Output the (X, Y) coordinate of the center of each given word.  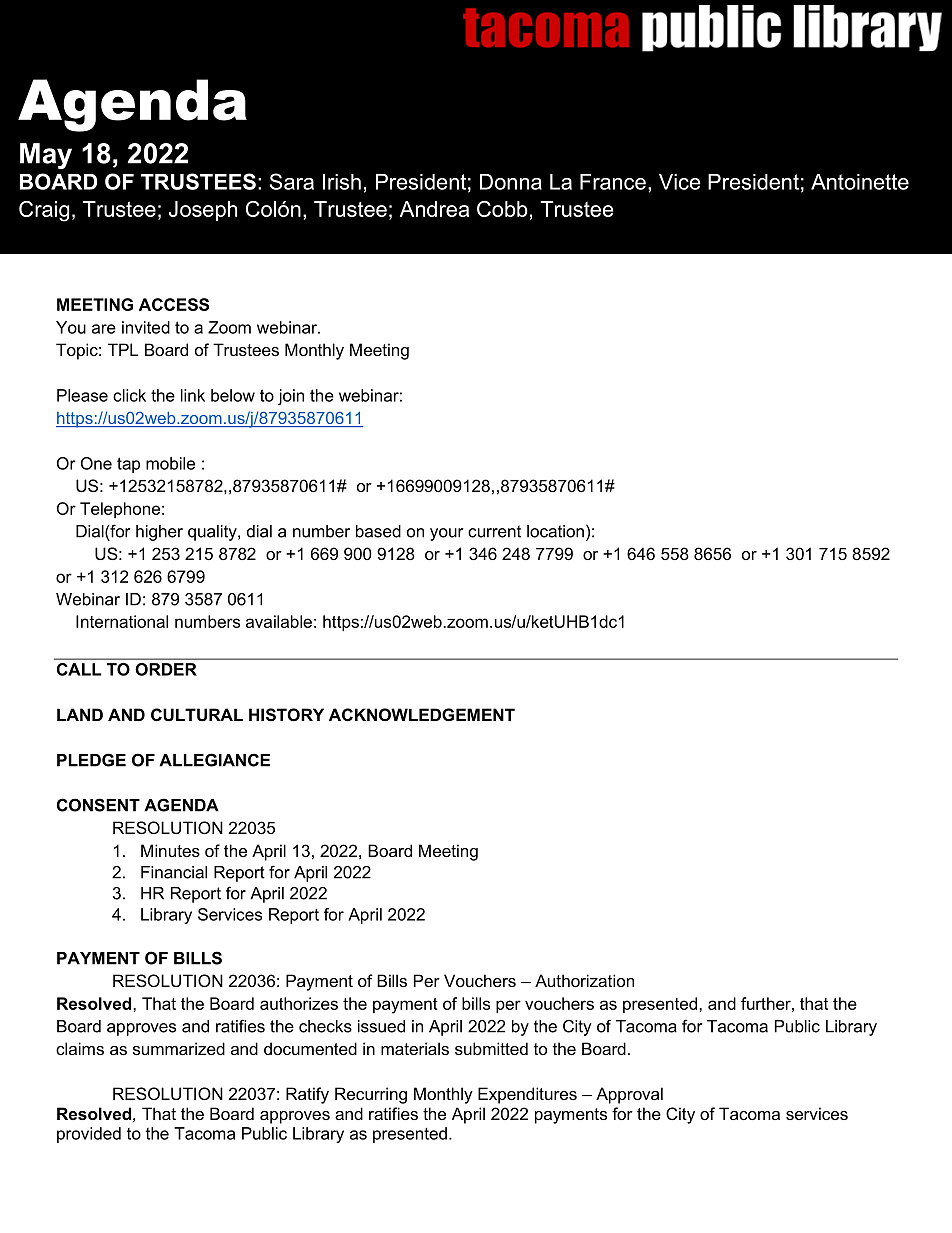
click (129, 395)
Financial (174, 872)
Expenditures (527, 1095)
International (122, 621)
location (555, 531)
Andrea (434, 209)
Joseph (203, 211)
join (291, 397)
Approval (629, 1095)
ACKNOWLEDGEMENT (422, 714)
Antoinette (860, 182)
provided (89, 1135)
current (494, 531)
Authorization (584, 980)
